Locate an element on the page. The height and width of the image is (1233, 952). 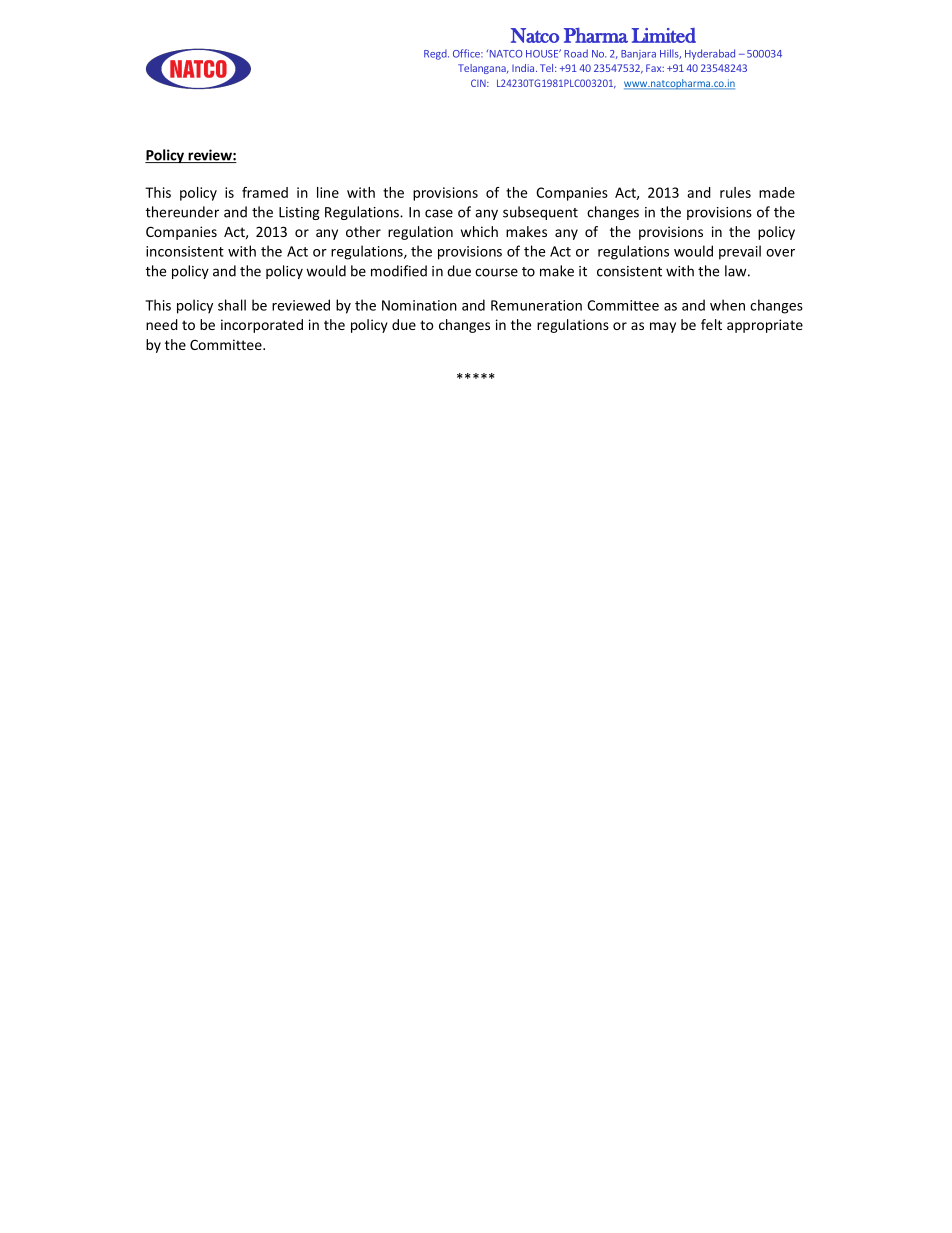
Limited is located at coordinates (664, 35).
